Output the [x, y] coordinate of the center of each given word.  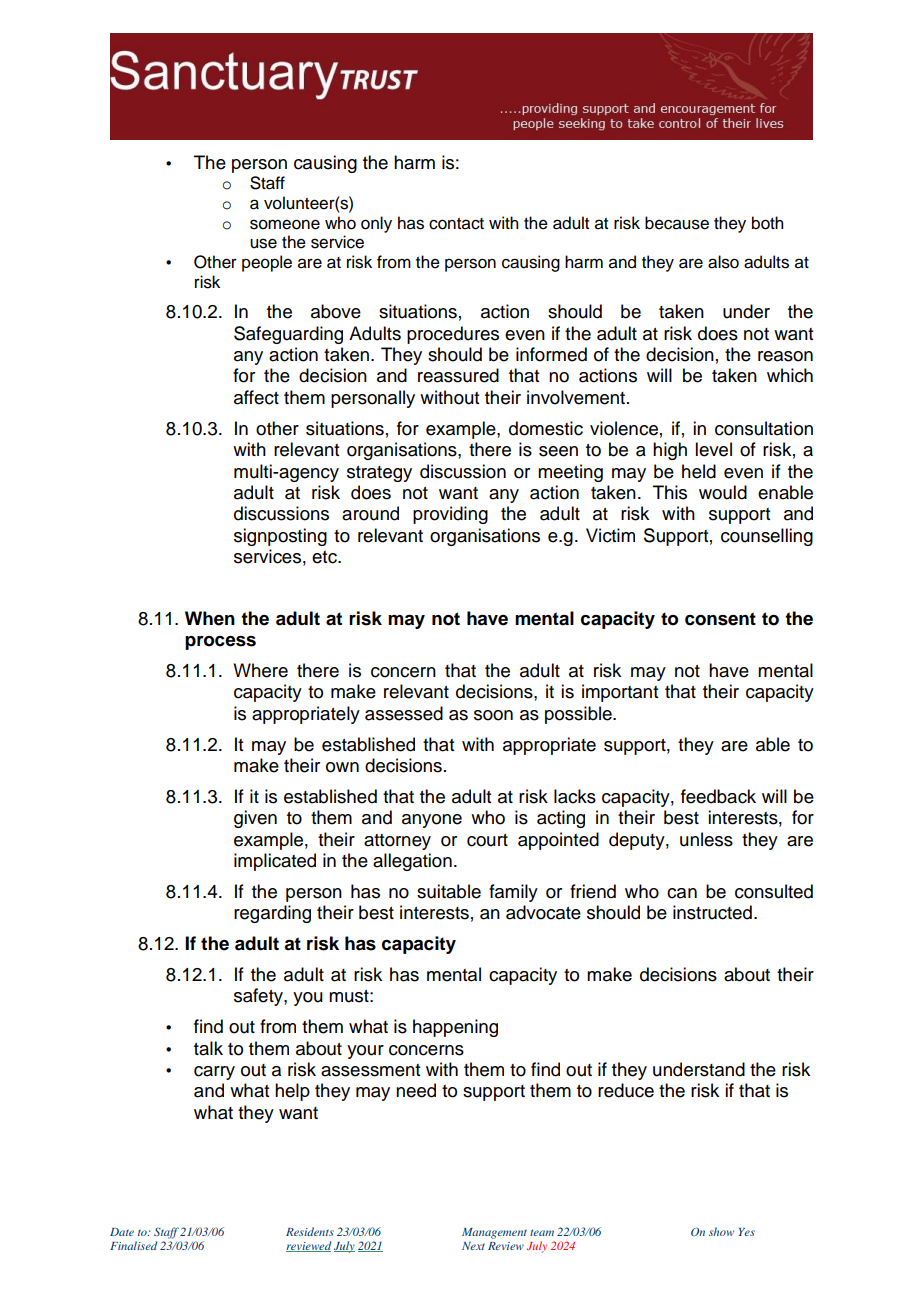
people [267, 263]
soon [493, 715]
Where [260, 670]
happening [455, 1028]
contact [456, 224]
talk [208, 1048]
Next [473, 1246]
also [723, 262]
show [721, 1231]
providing [450, 515]
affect [256, 397]
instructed [712, 912]
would [723, 492]
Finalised [133, 1245]
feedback [718, 796]
